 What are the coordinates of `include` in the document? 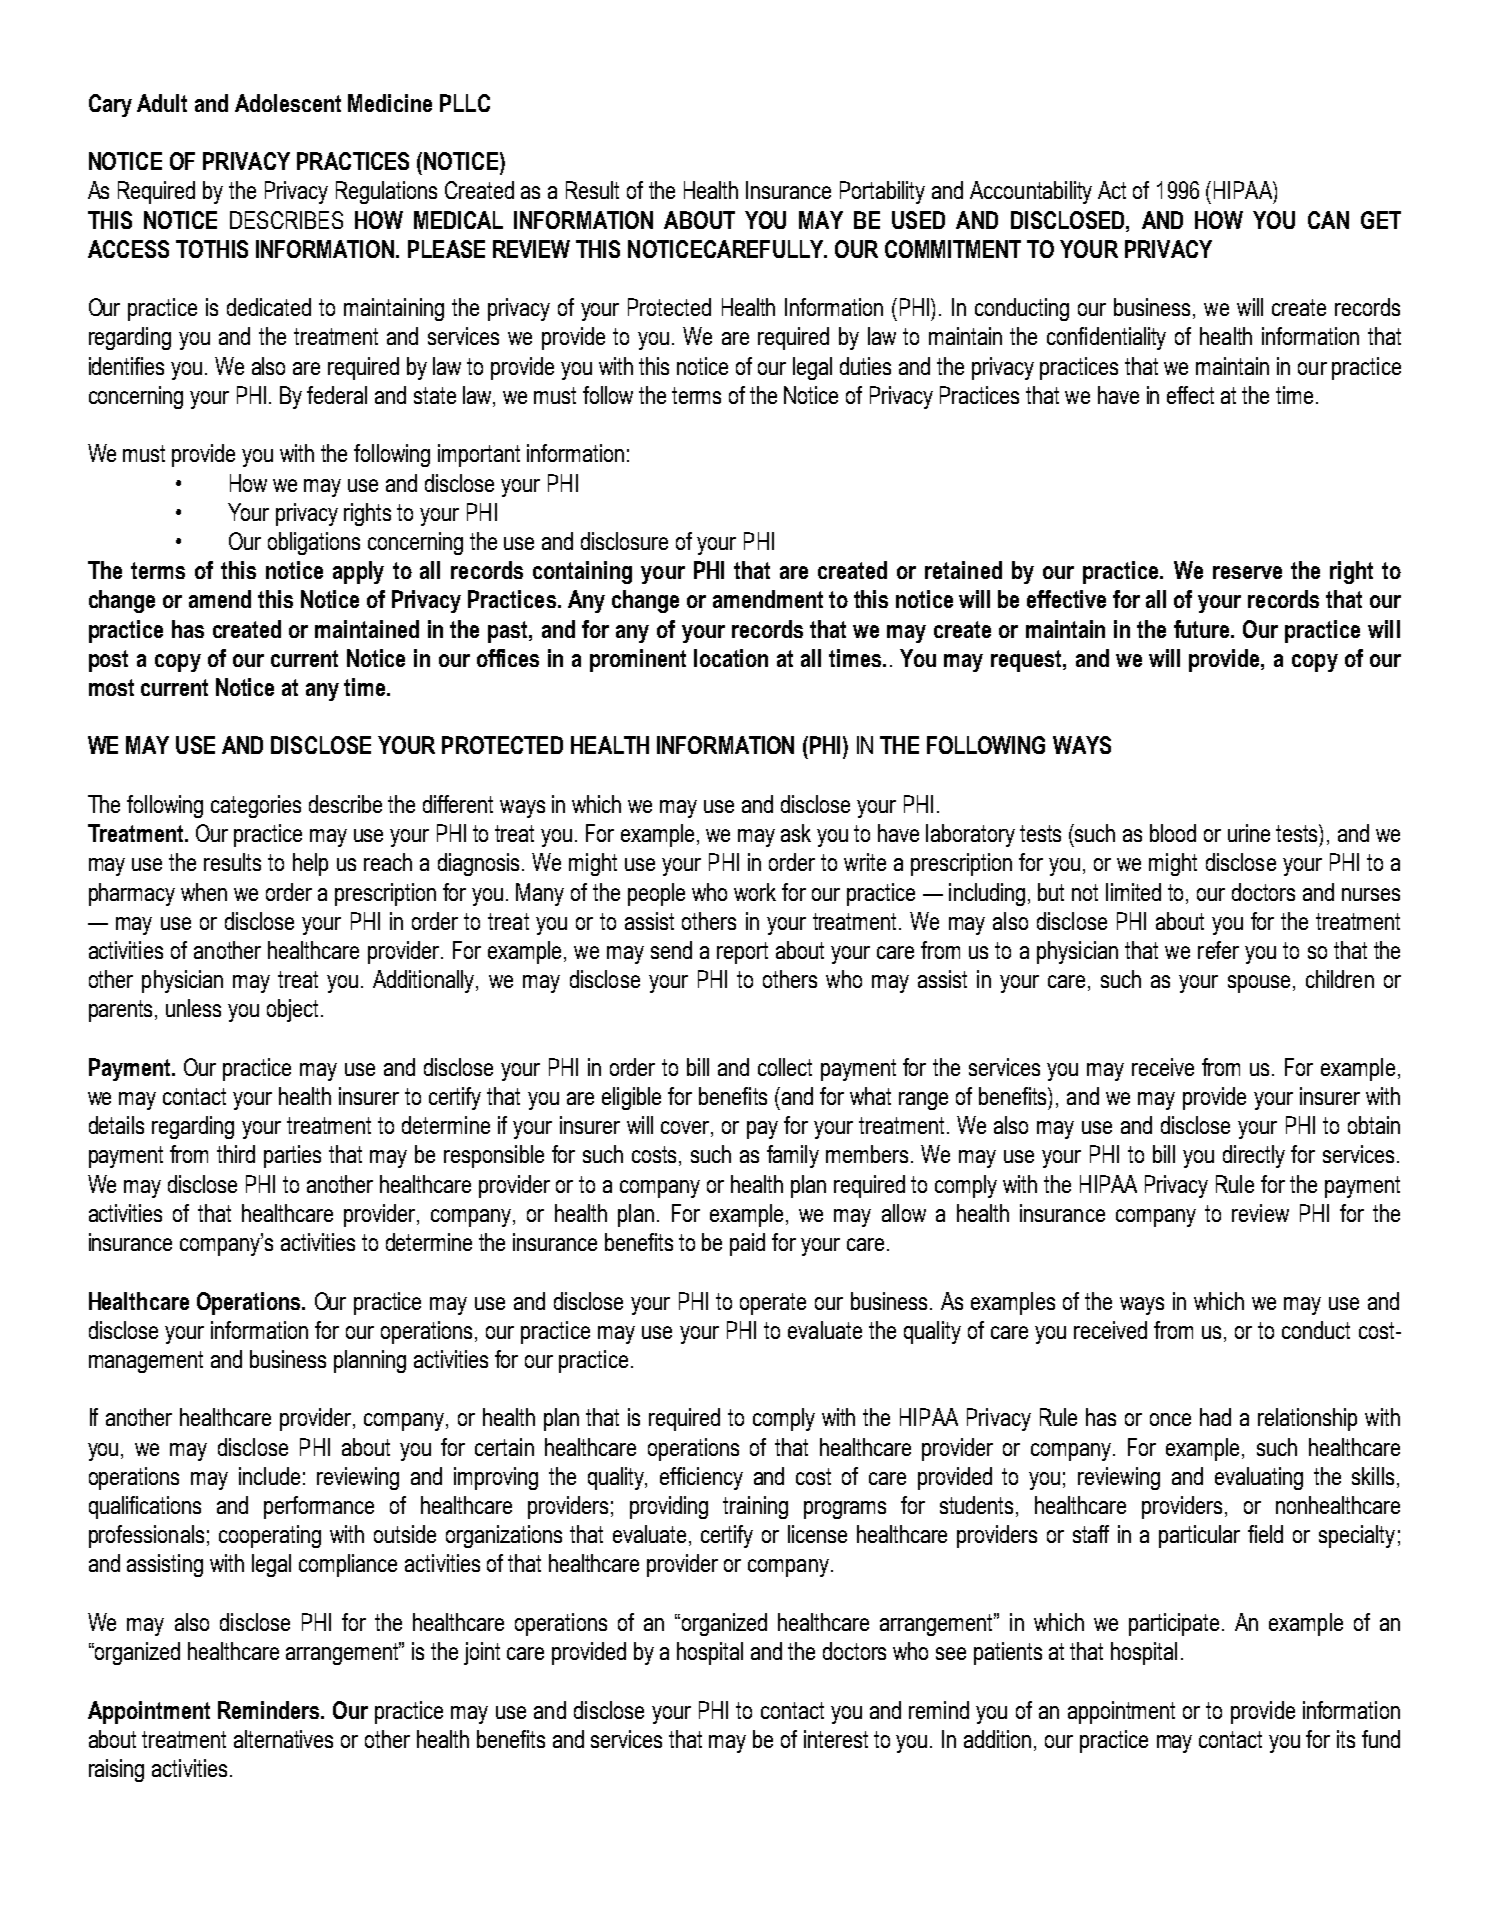 It's located at (269, 1476).
